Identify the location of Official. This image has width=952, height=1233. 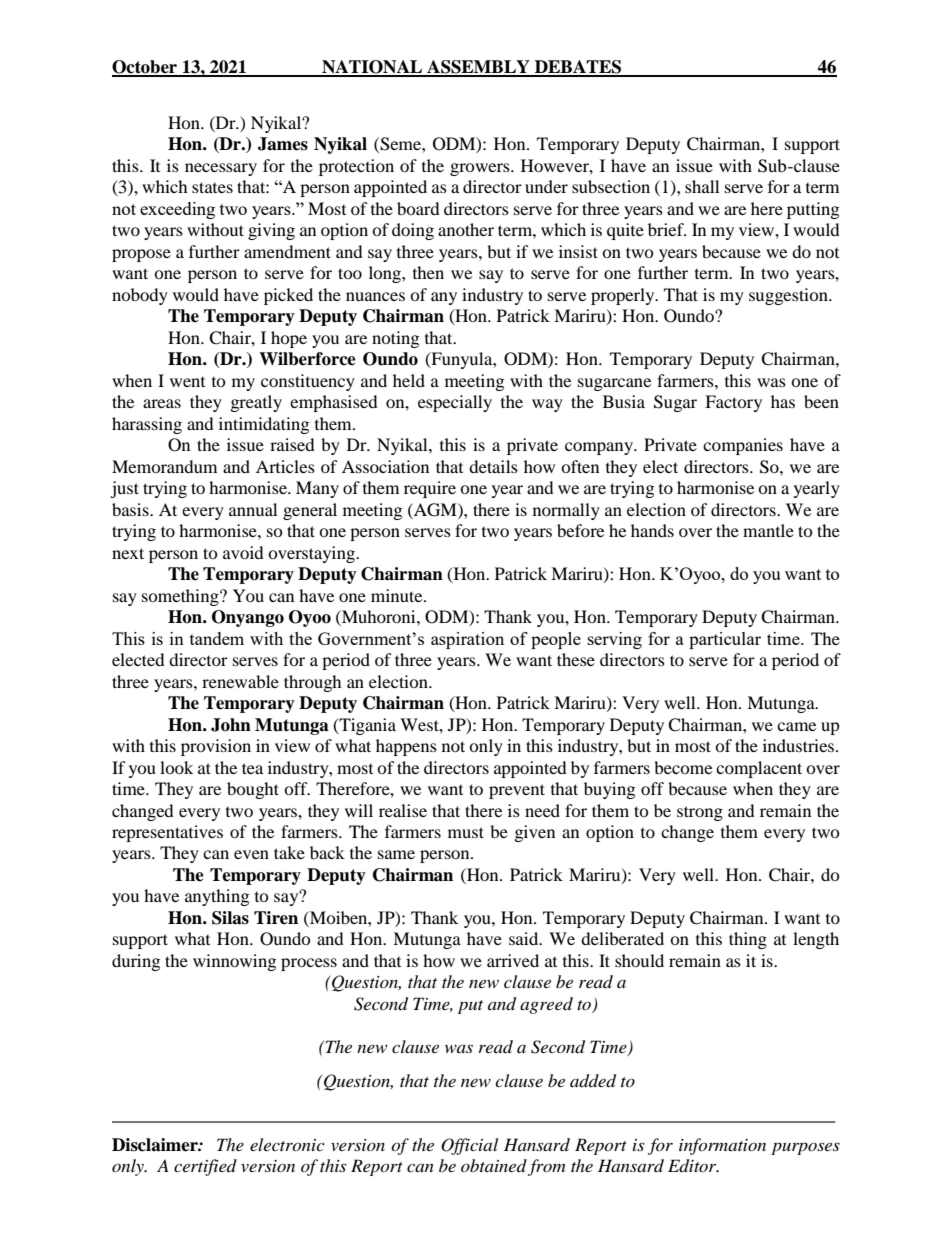
(469, 1146).
